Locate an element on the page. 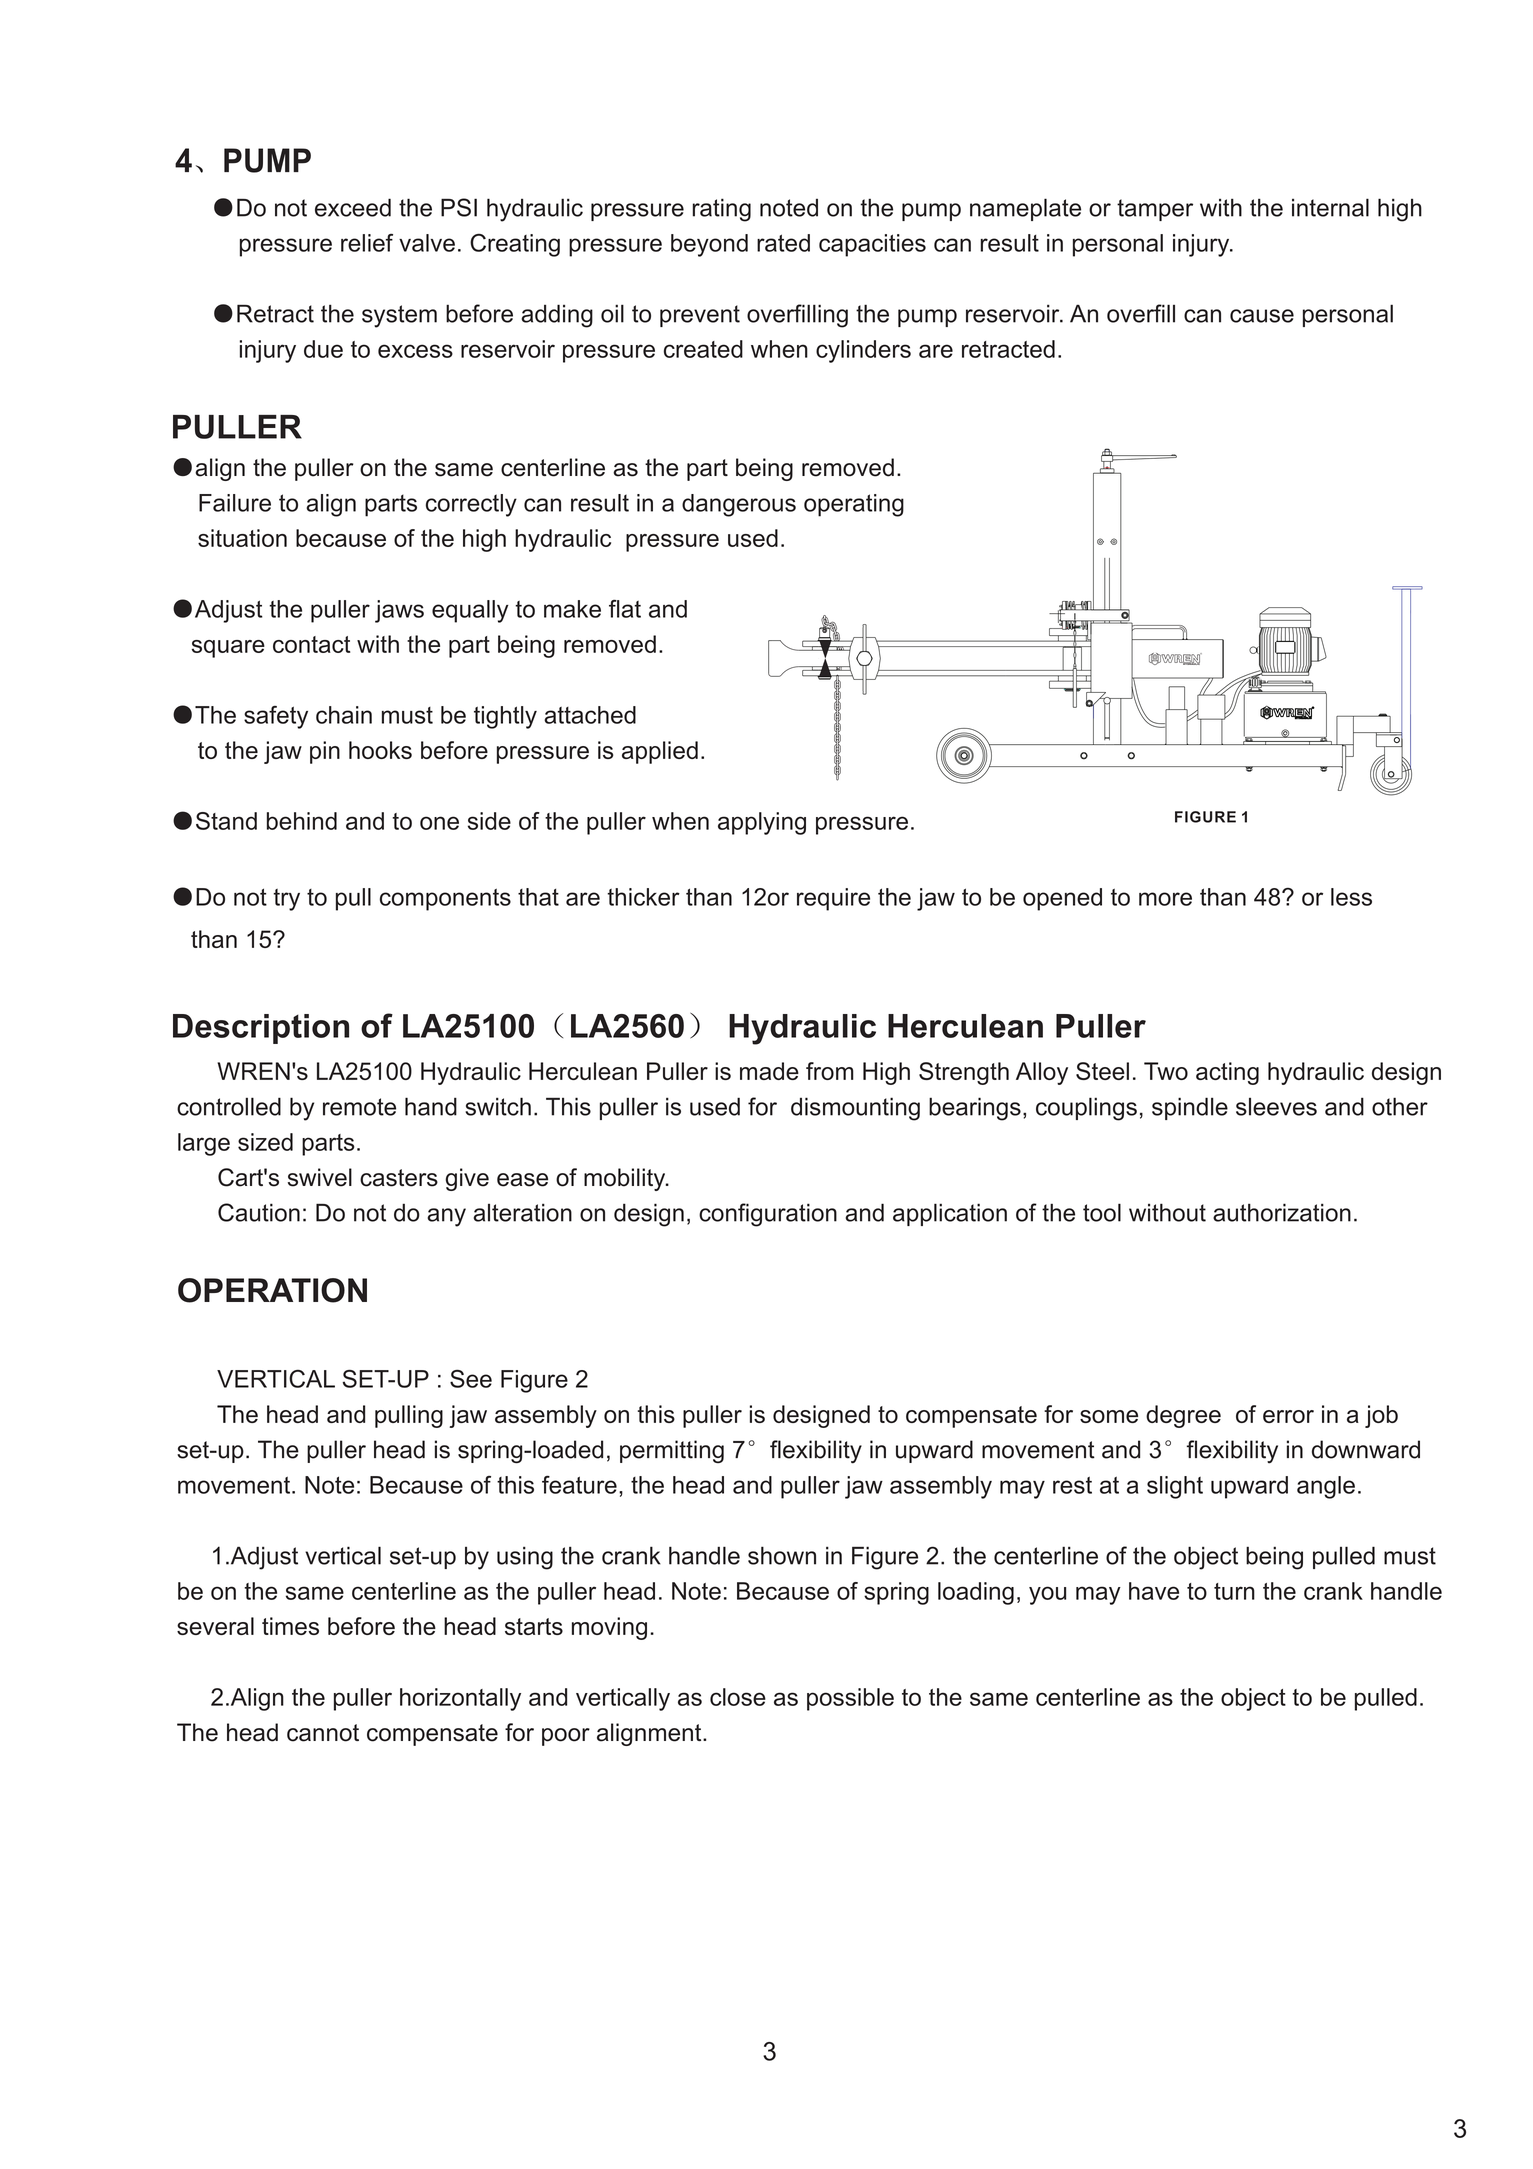 The height and width of the document is (2169, 1533). Description is located at coordinates (261, 1029).
